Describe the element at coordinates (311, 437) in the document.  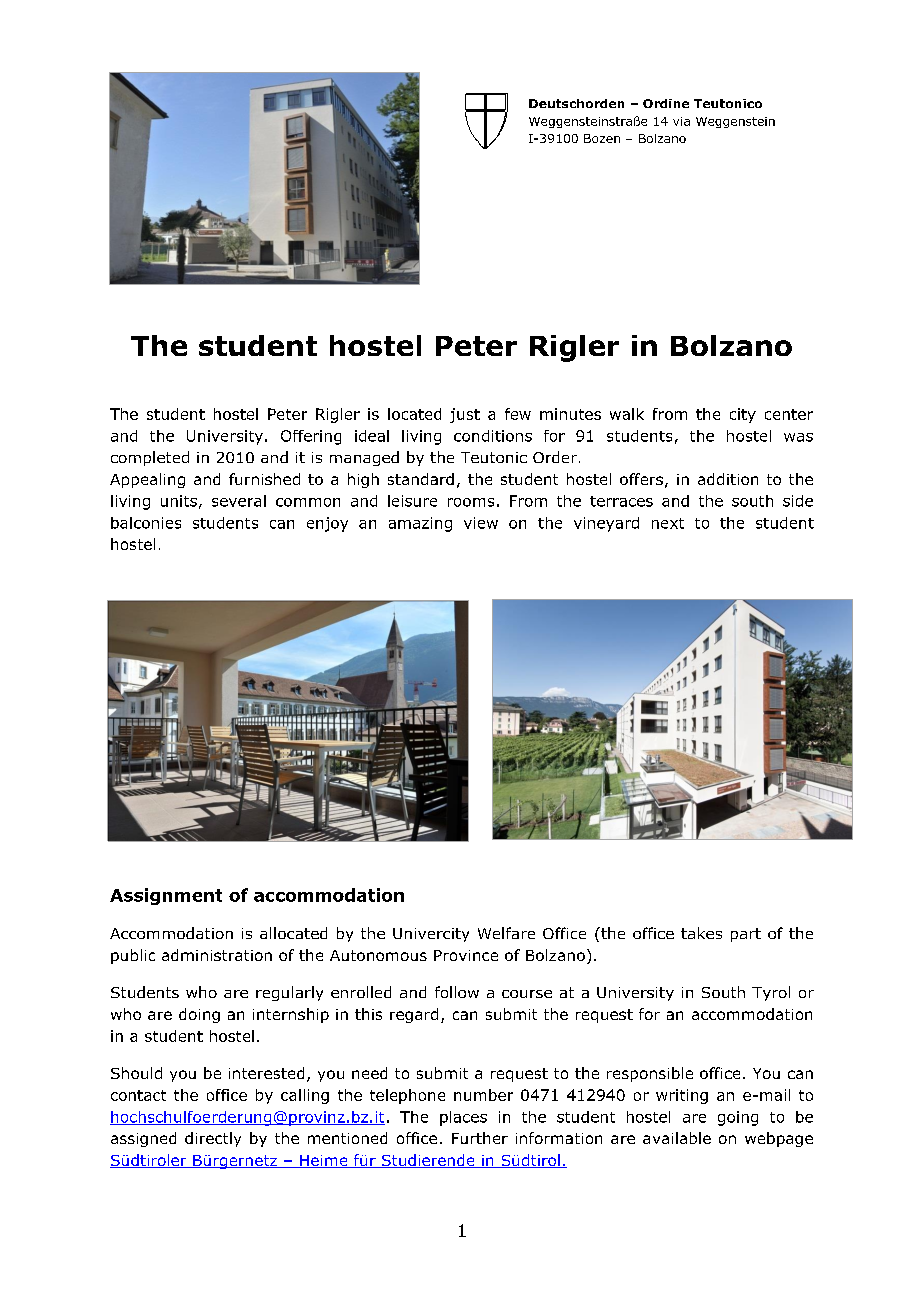
I see `Offering` at that location.
